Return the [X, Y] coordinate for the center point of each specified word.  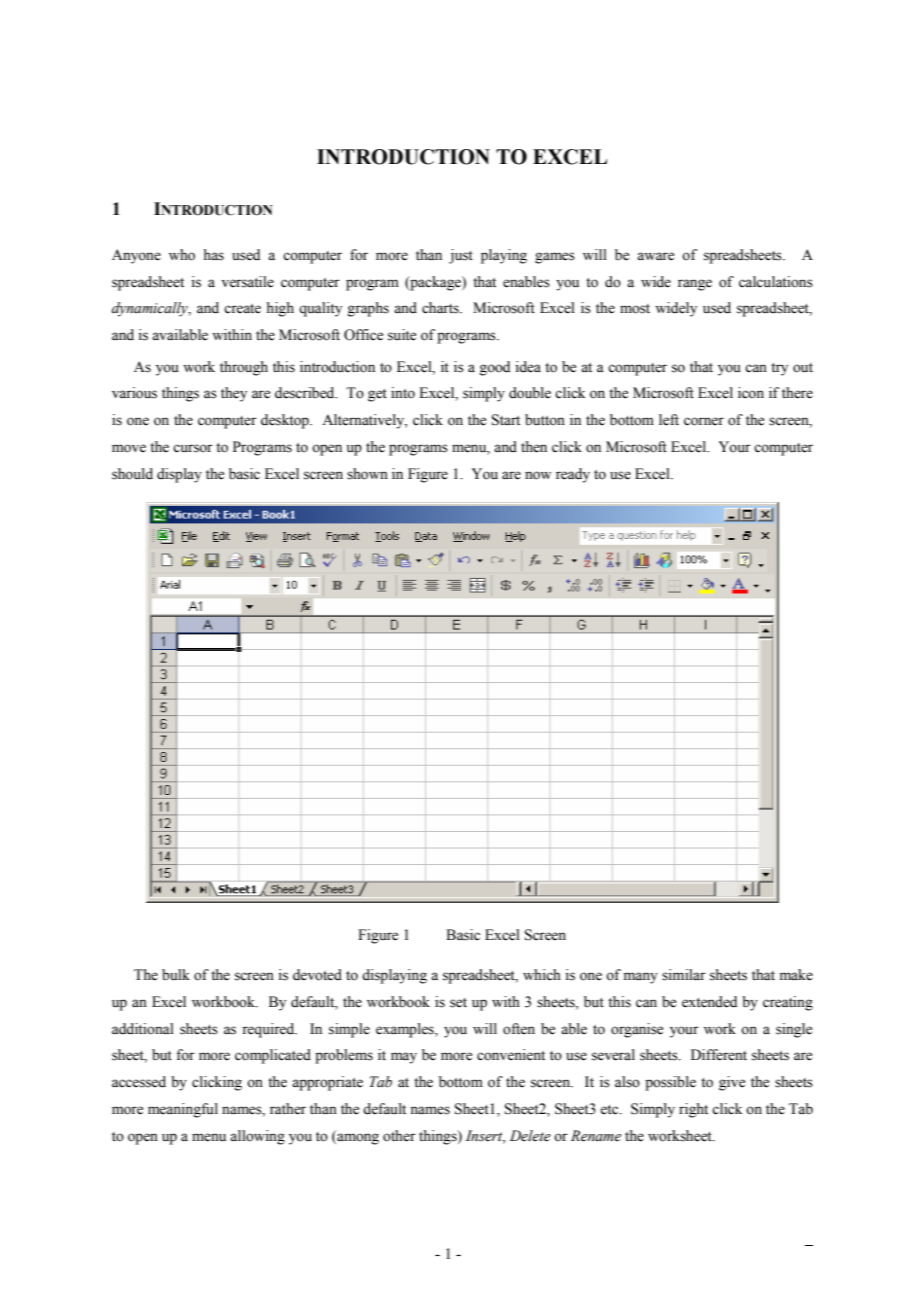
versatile [247, 282]
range [695, 285]
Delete [530, 1136]
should [132, 474]
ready [573, 475]
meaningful [183, 1110]
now [538, 475]
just [461, 256]
